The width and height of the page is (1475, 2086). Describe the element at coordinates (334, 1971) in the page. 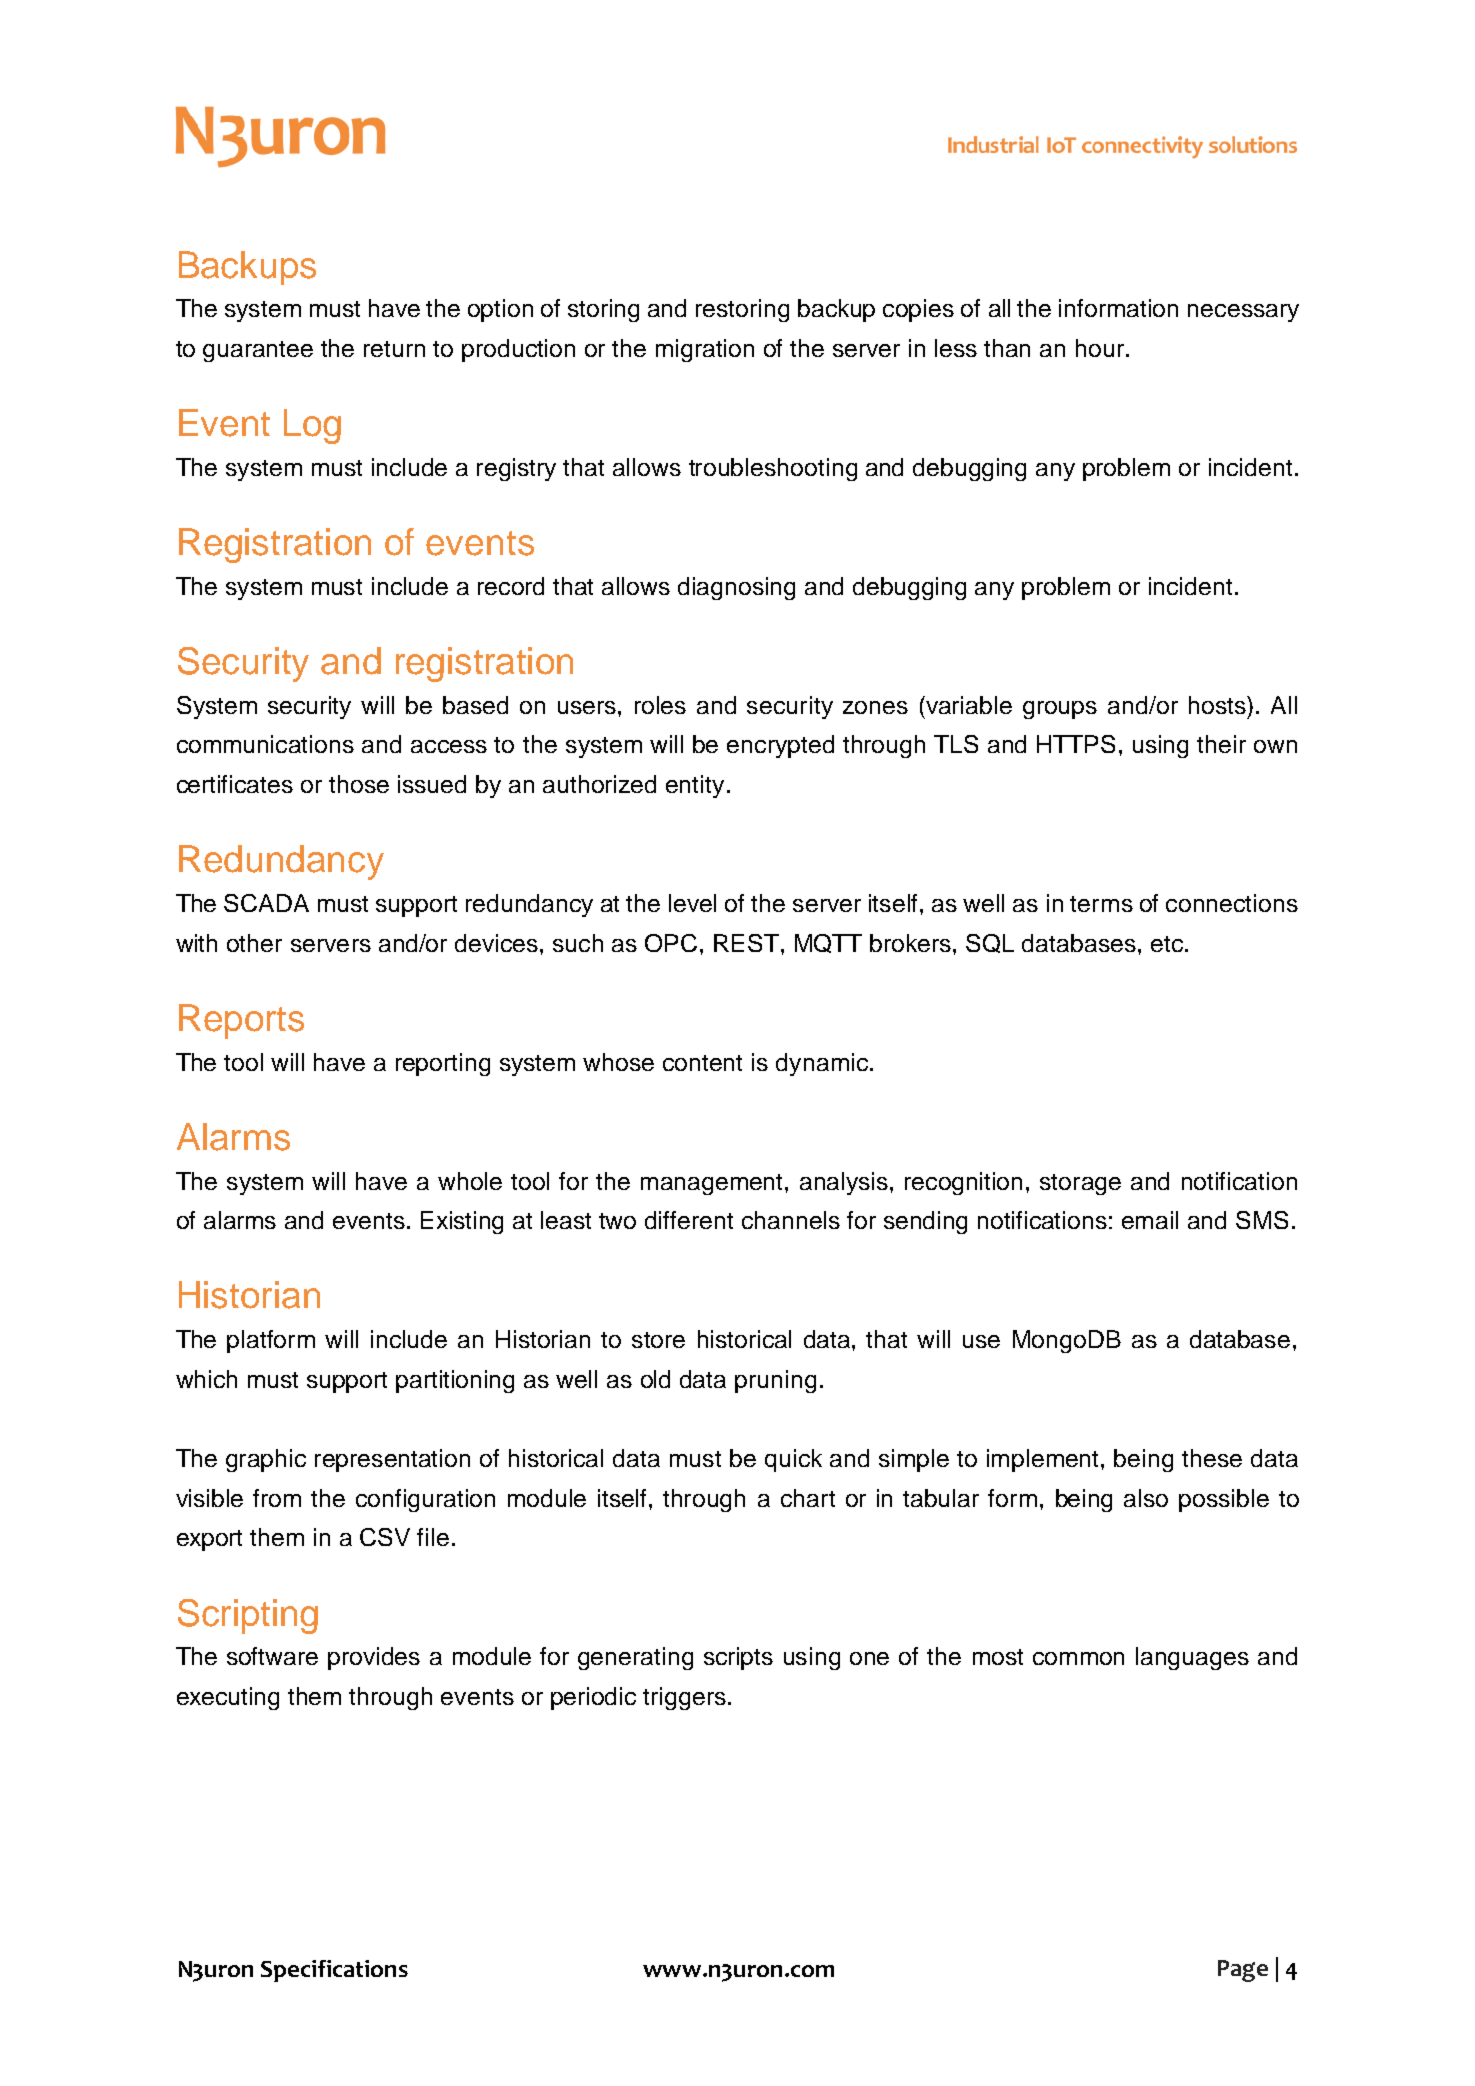

I see `Specifications` at that location.
